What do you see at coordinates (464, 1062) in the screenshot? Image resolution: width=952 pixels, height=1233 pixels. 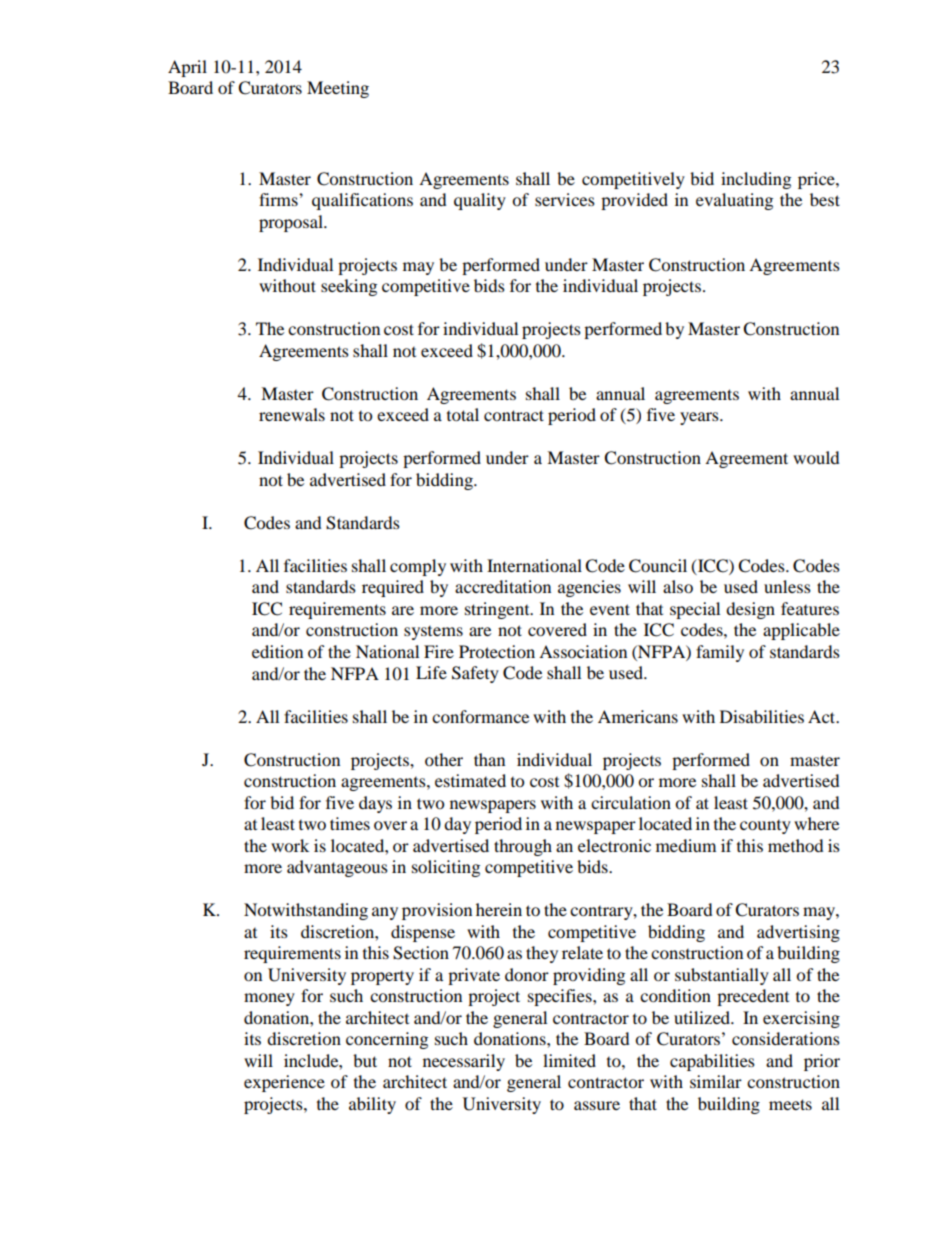 I see `necessarily` at bounding box center [464, 1062].
